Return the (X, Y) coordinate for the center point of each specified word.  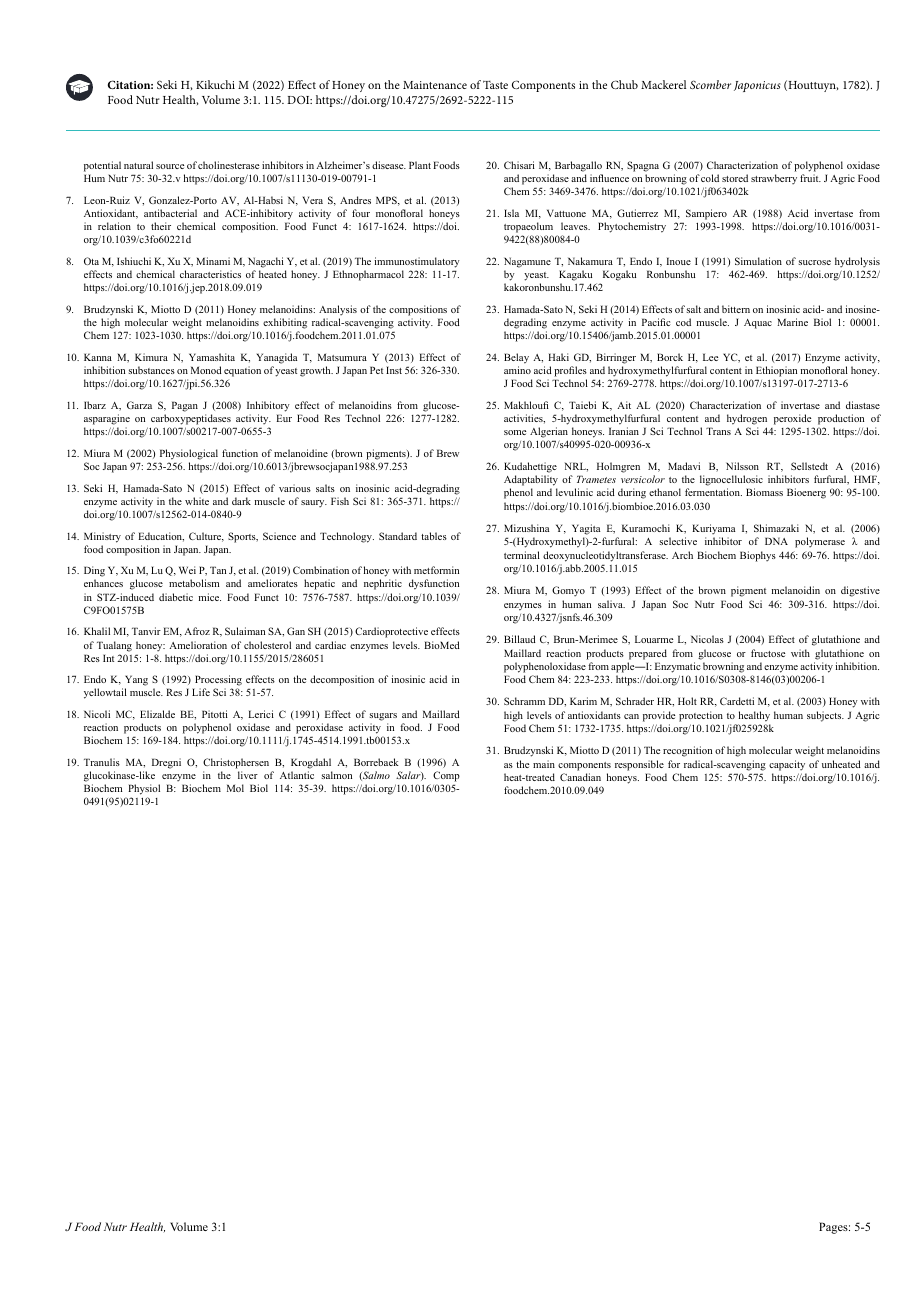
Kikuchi (215, 84)
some (515, 432)
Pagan (185, 406)
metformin (436, 570)
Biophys (758, 556)
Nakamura (590, 261)
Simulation (758, 261)
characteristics (210, 274)
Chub (624, 84)
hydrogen (747, 419)
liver (248, 775)
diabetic (176, 597)
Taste (495, 85)
